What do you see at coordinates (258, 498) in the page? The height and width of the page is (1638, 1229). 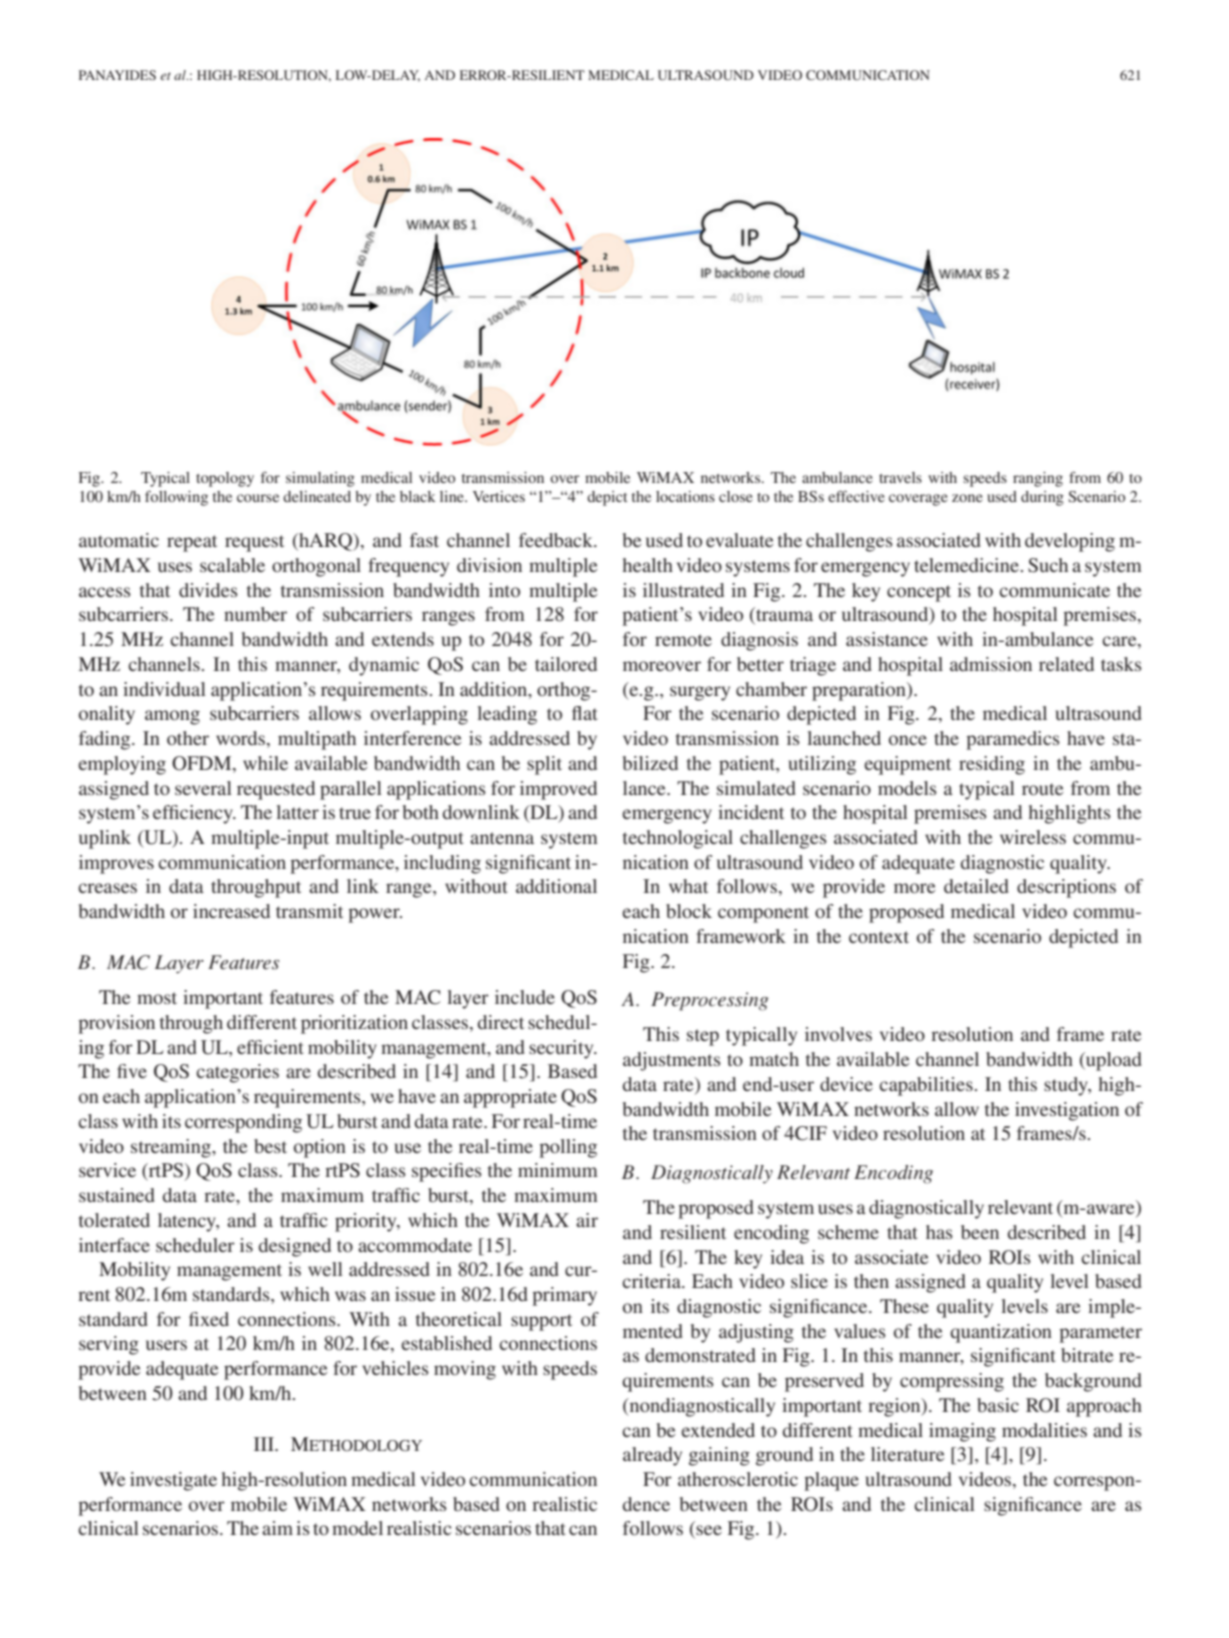 I see `course` at bounding box center [258, 498].
